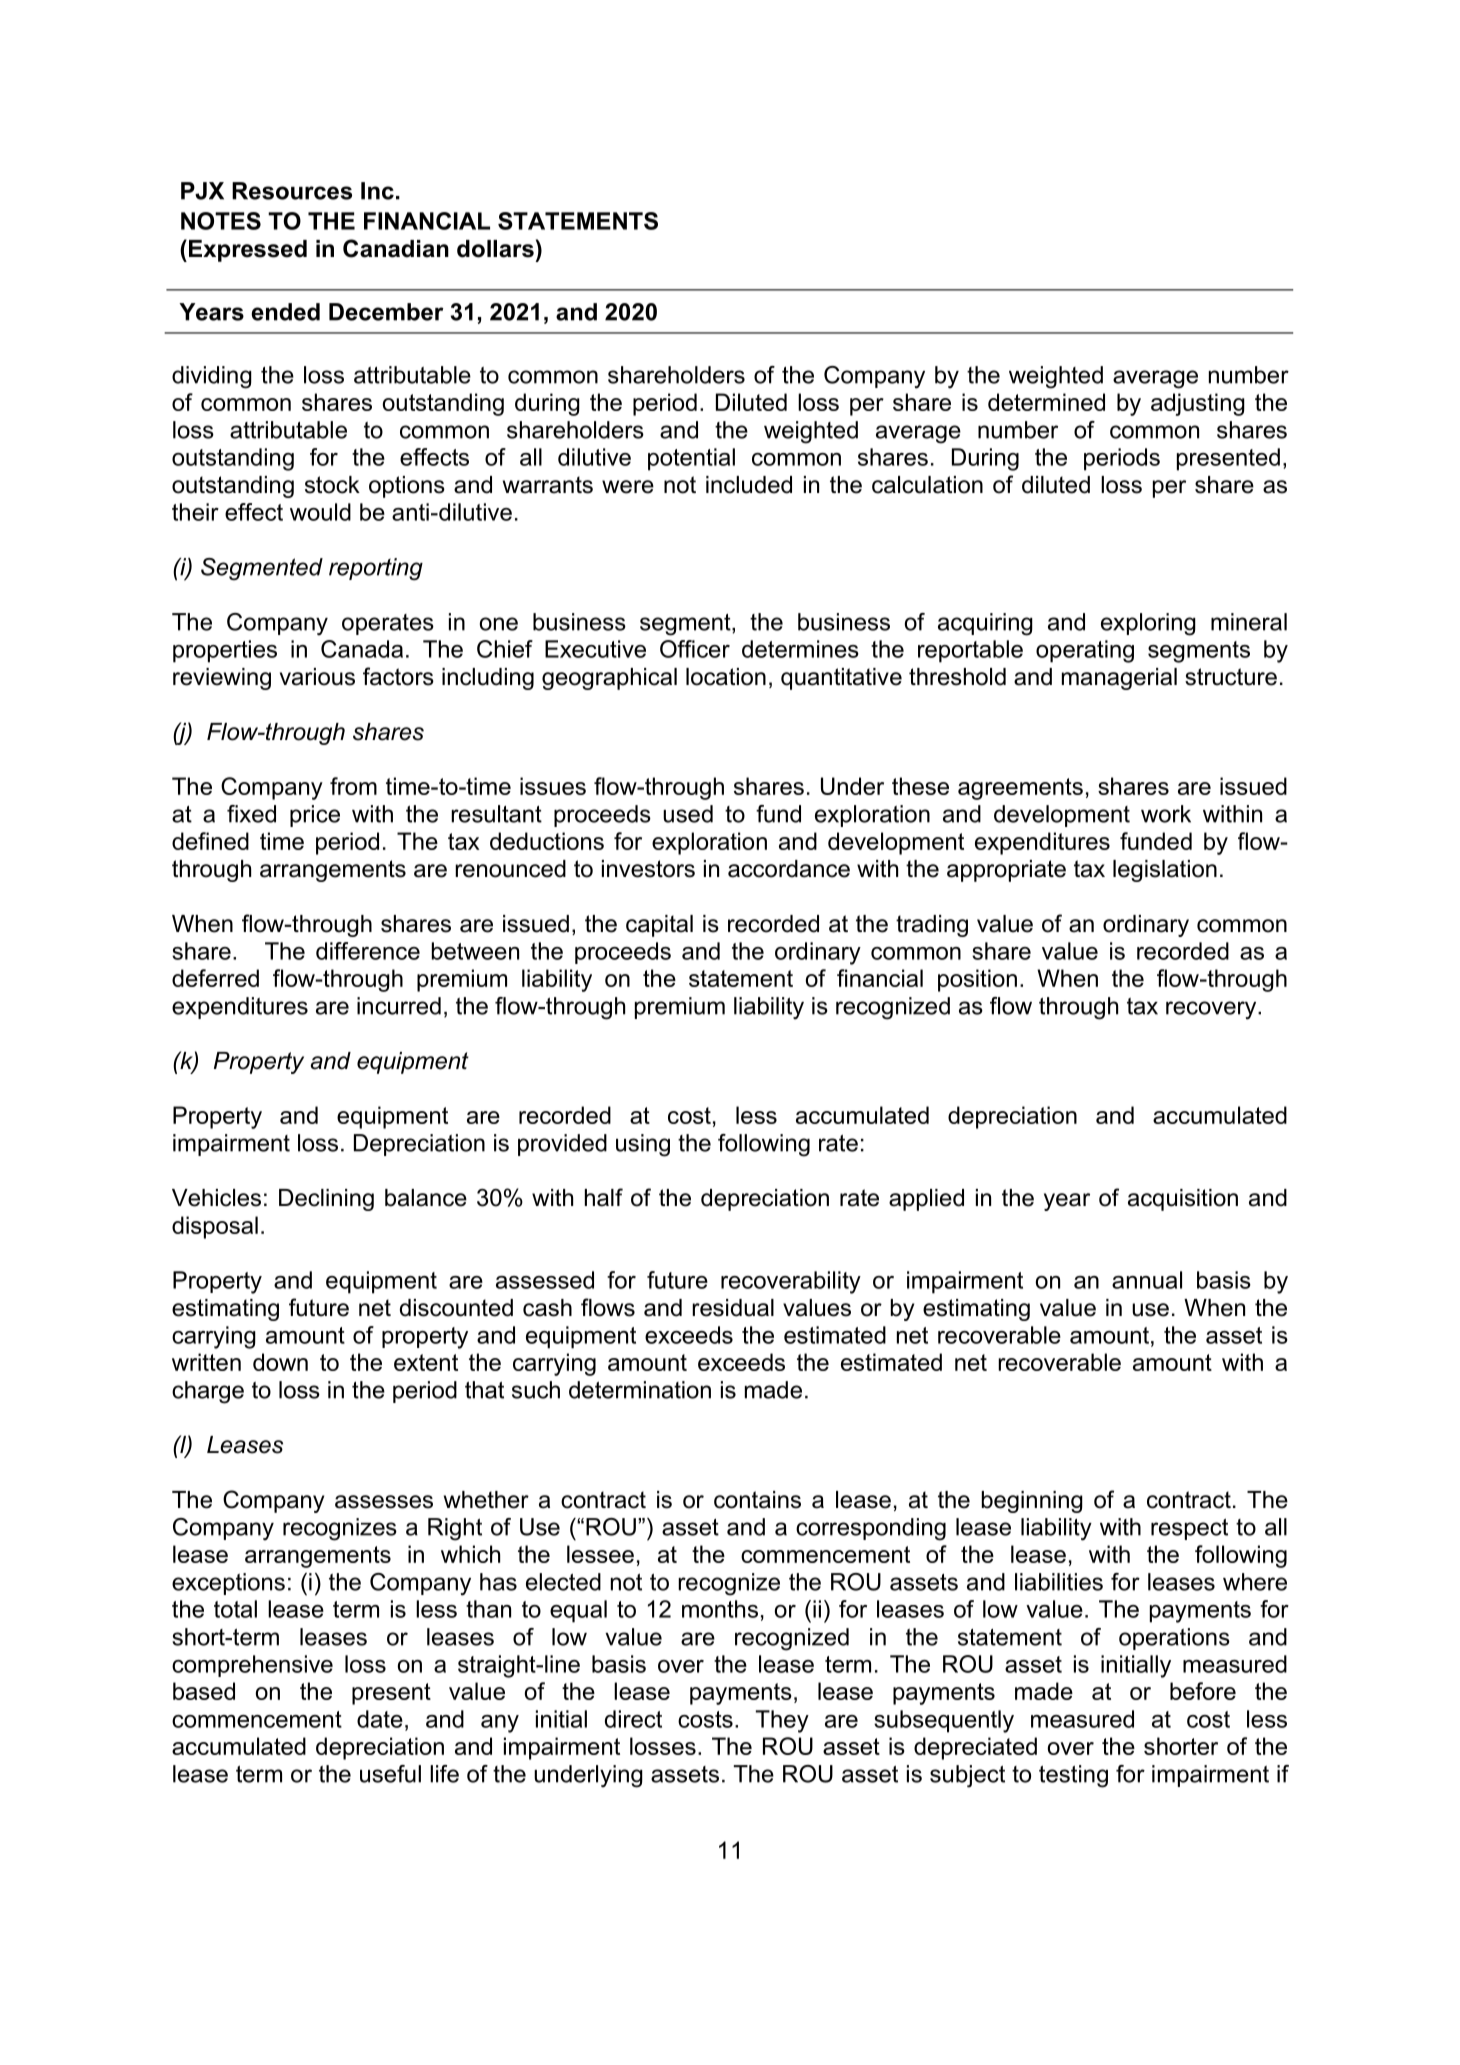  What do you see at coordinates (380, 1719) in the screenshot?
I see `date` at bounding box center [380, 1719].
